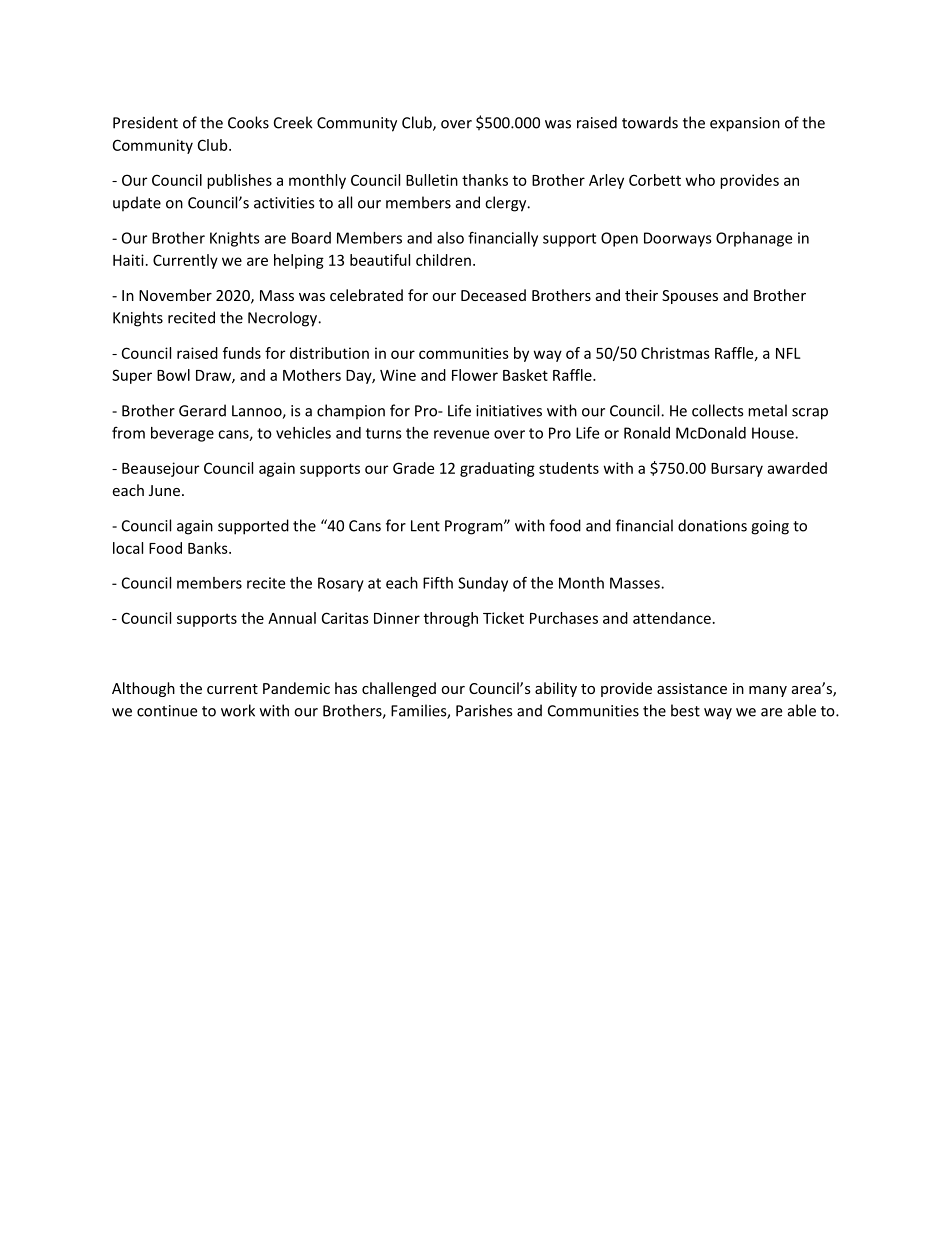  Describe the element at coordinates (485, 180) in the page. I see `thanks` at that location.
